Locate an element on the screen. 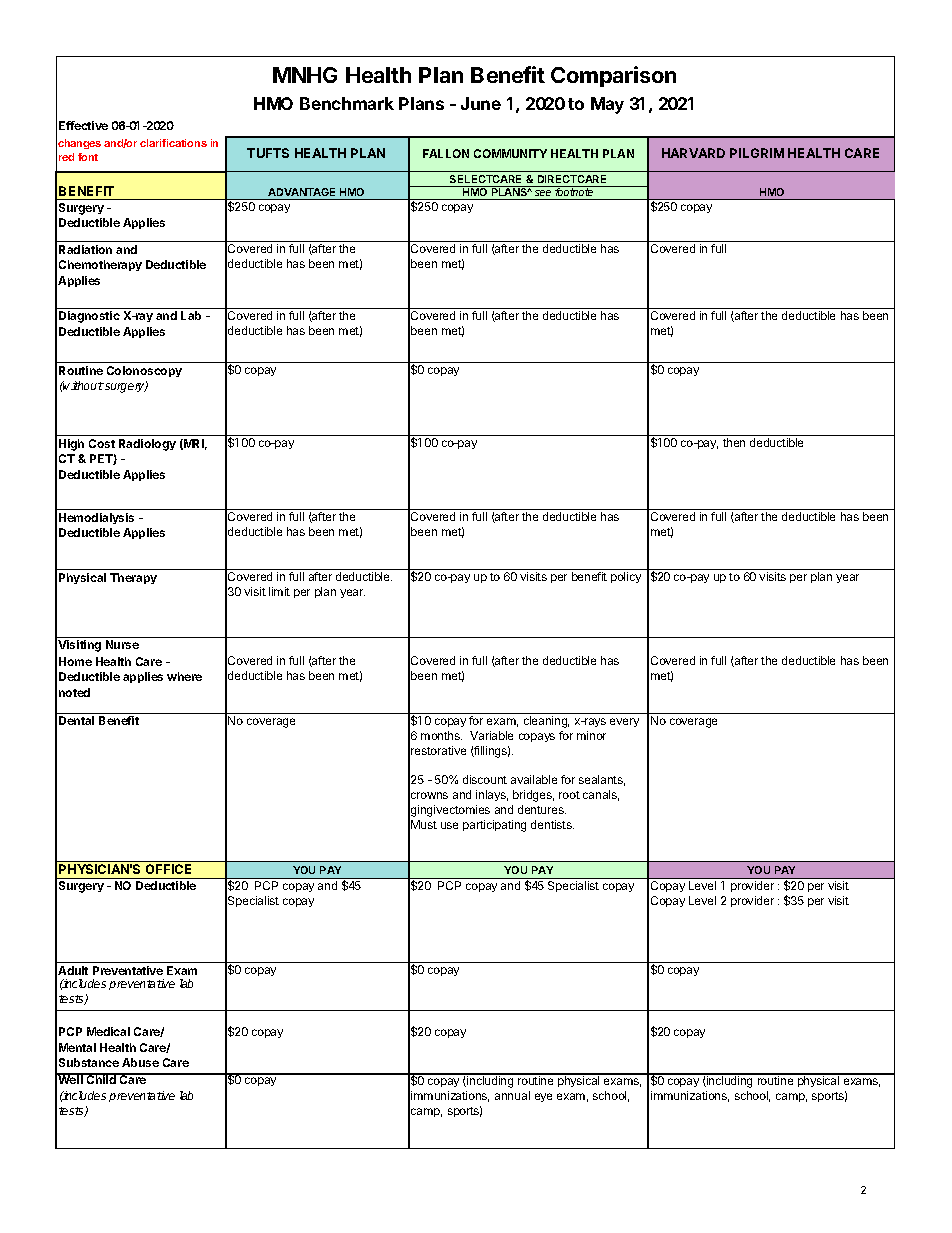 The height and width of the screenshot is (1233, 952). Dental is located at coordinates (76, 720).
